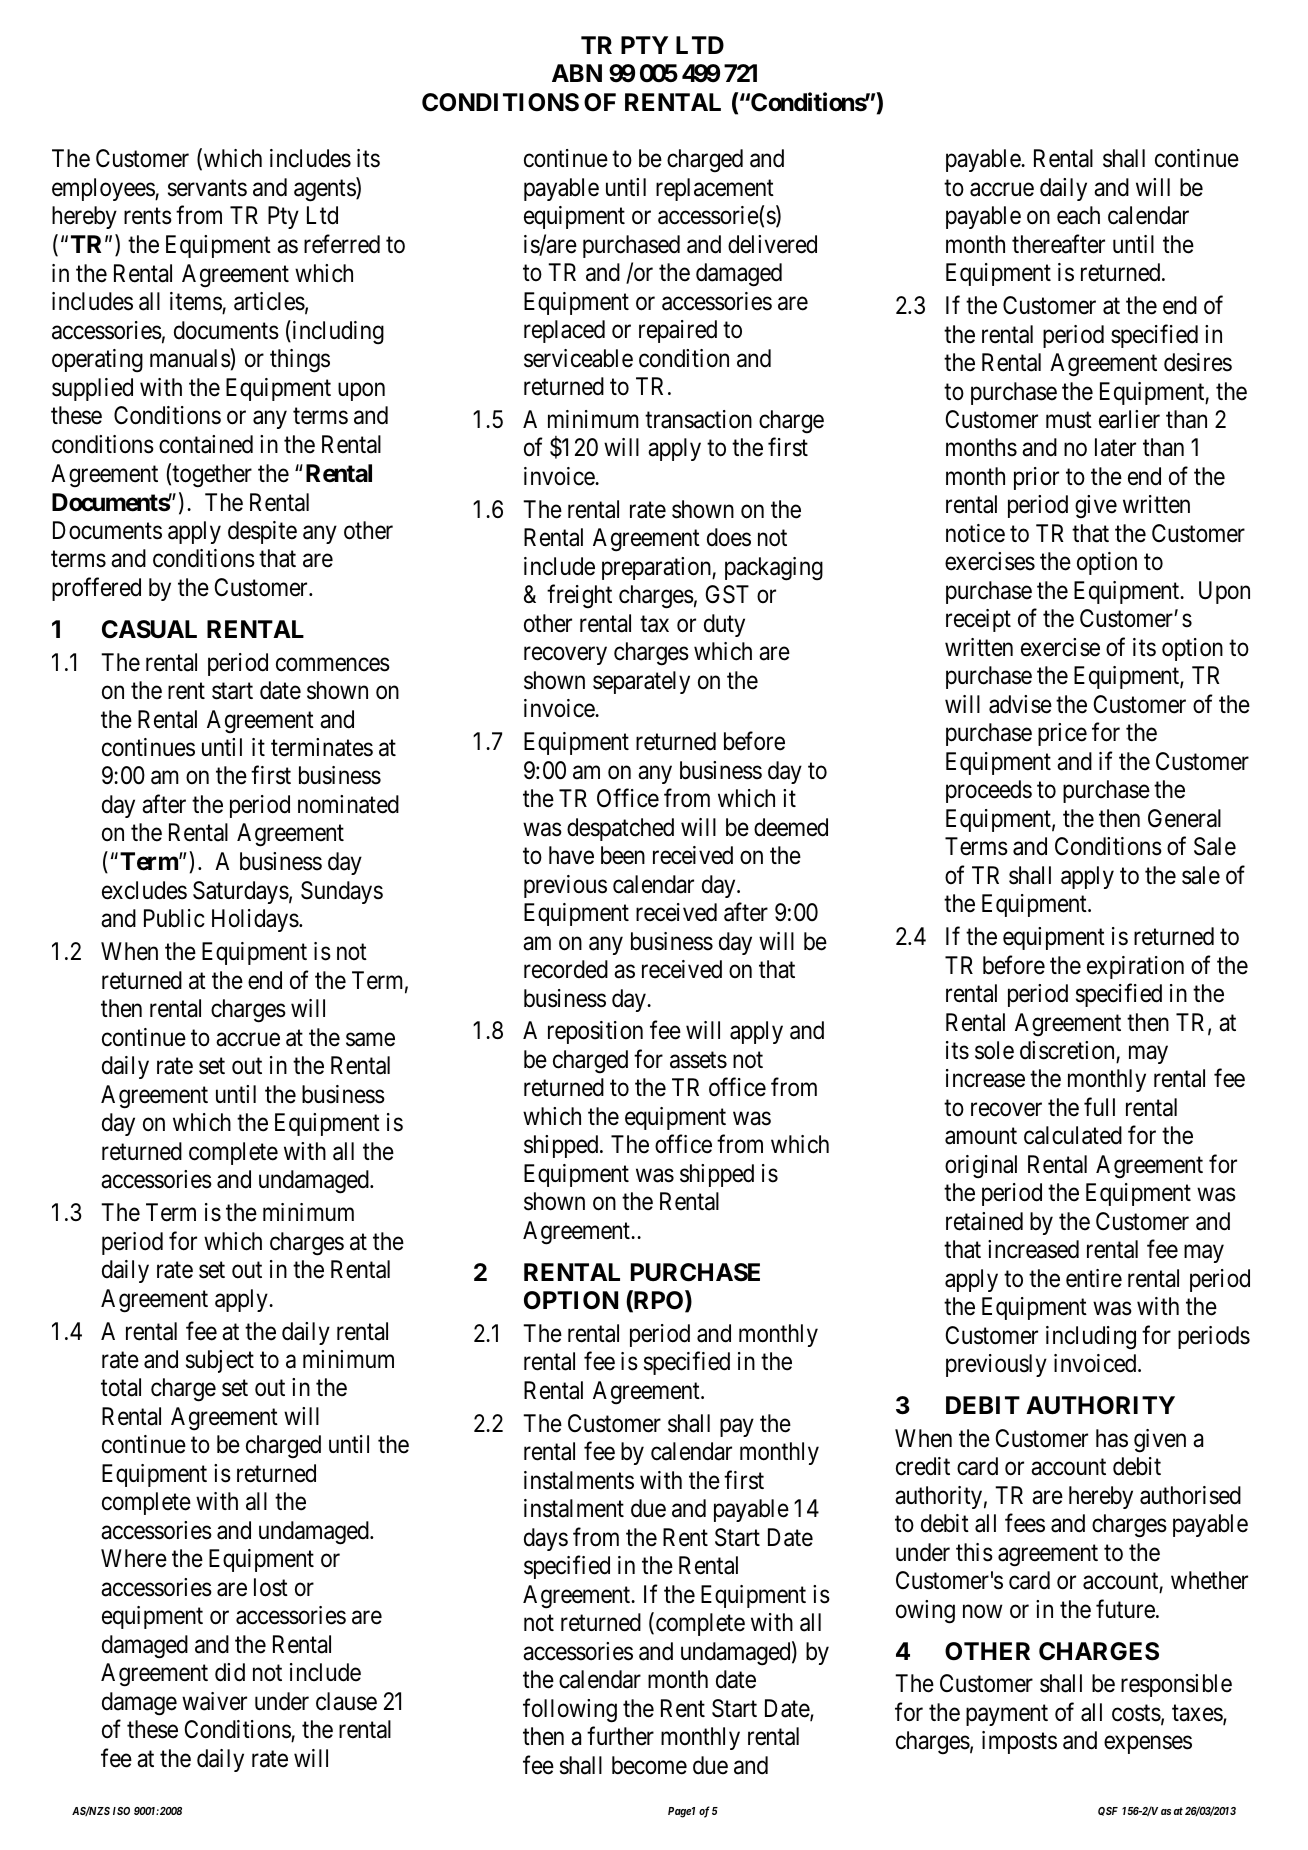  I want to click on waiver, so click(214, 1701).
